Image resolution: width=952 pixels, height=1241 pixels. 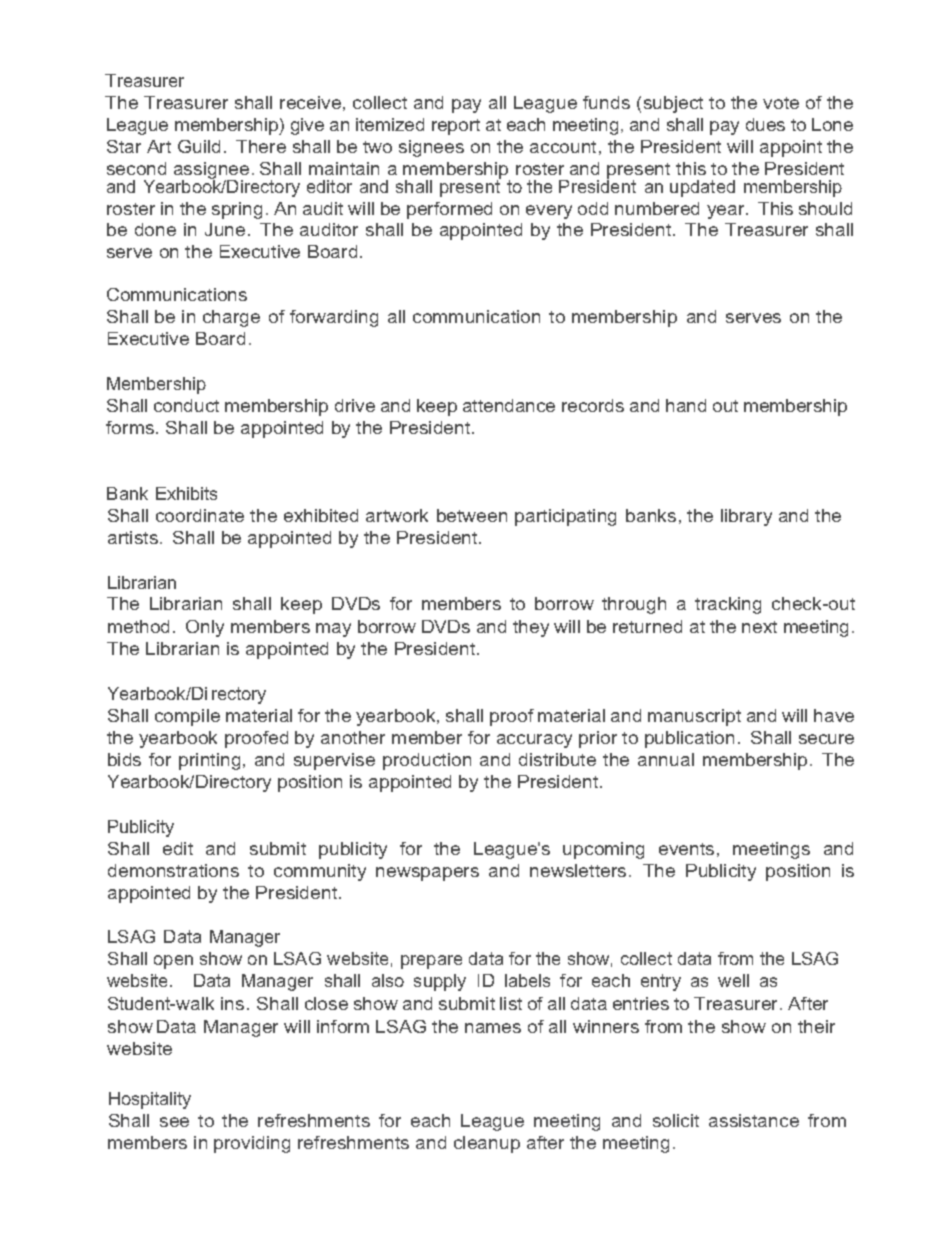 I want to click on publication, so click(x=689, y=739).
